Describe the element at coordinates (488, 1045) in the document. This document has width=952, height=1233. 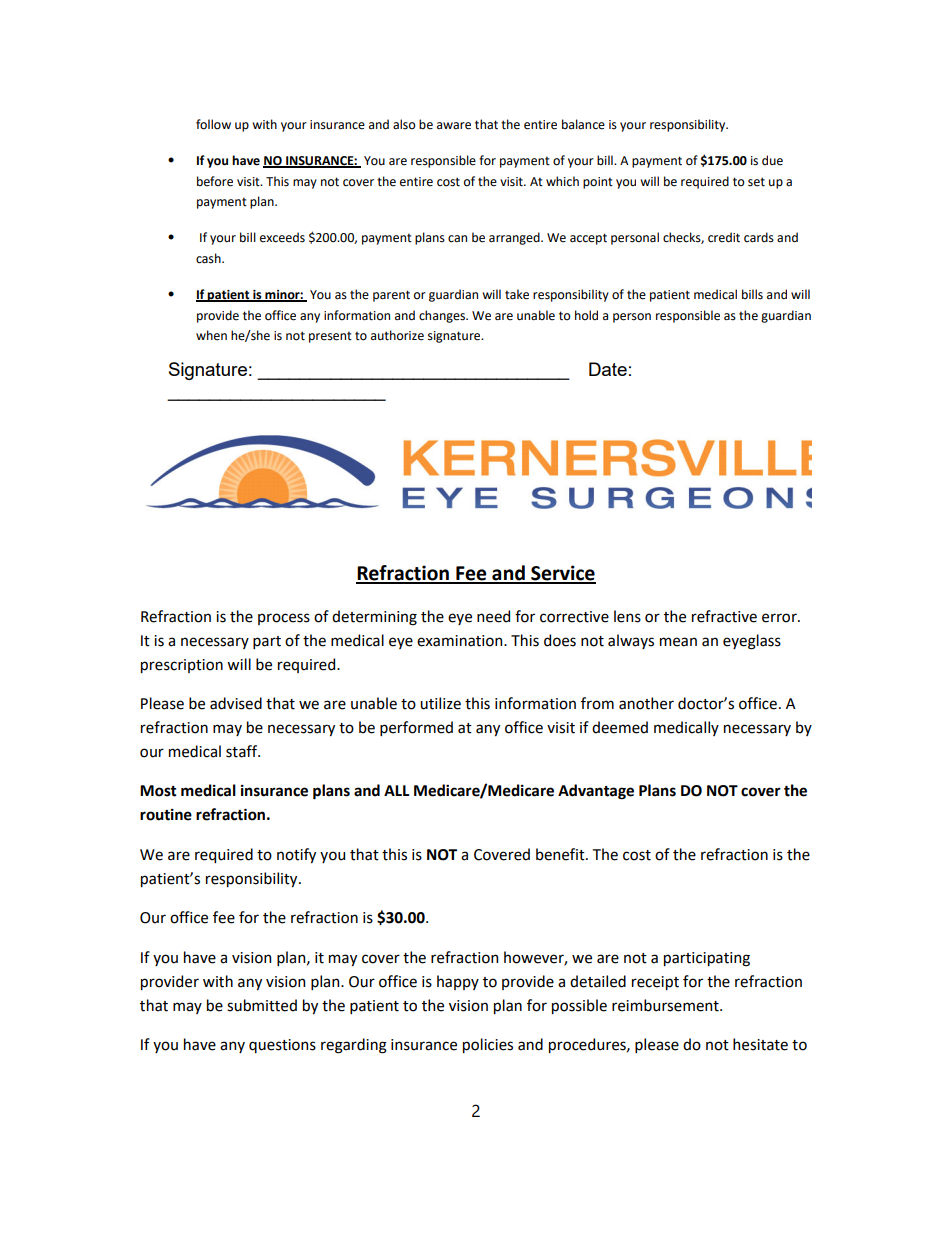
I see `policies` at that location.
